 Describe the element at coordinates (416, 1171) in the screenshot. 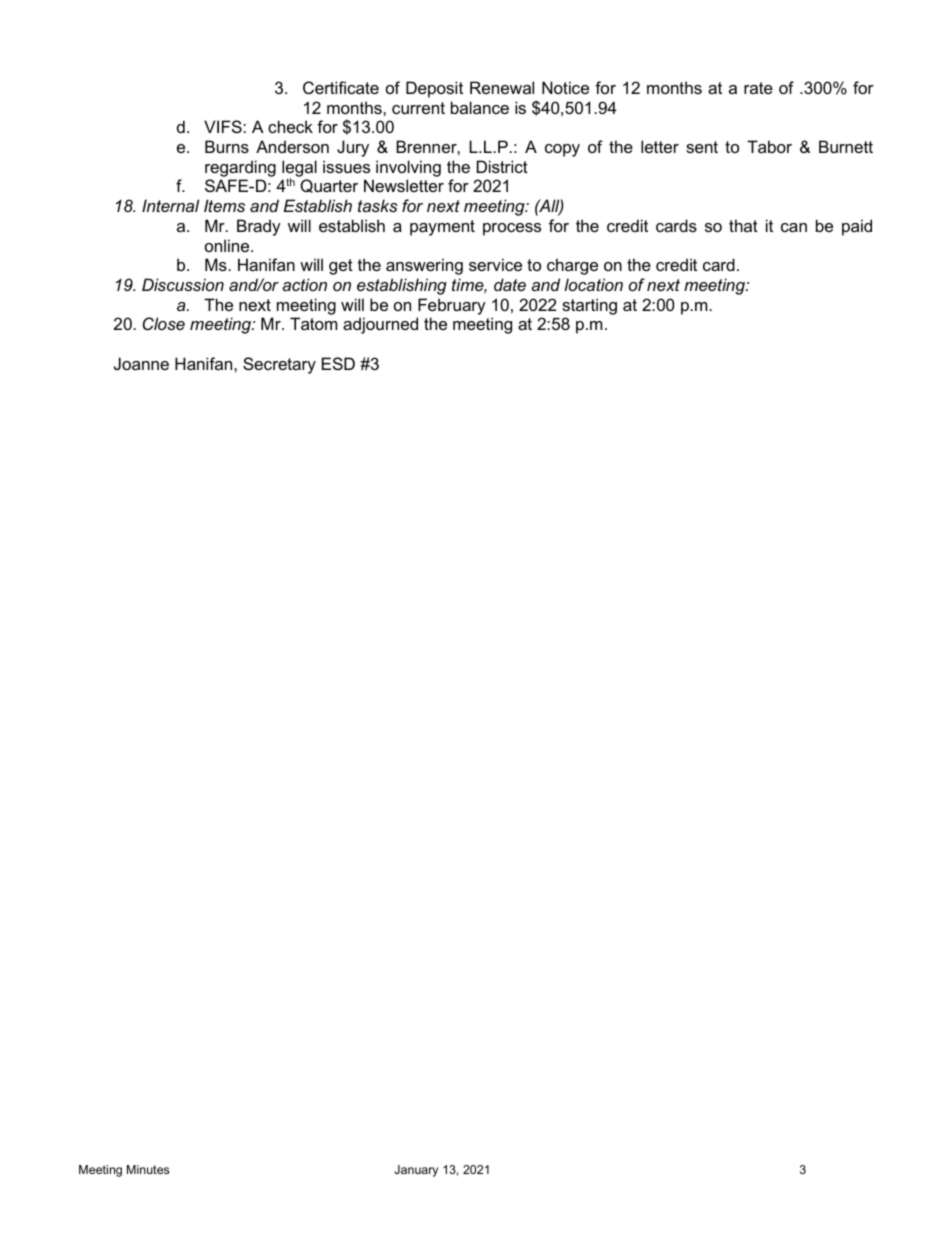

I see `January` at that location.
